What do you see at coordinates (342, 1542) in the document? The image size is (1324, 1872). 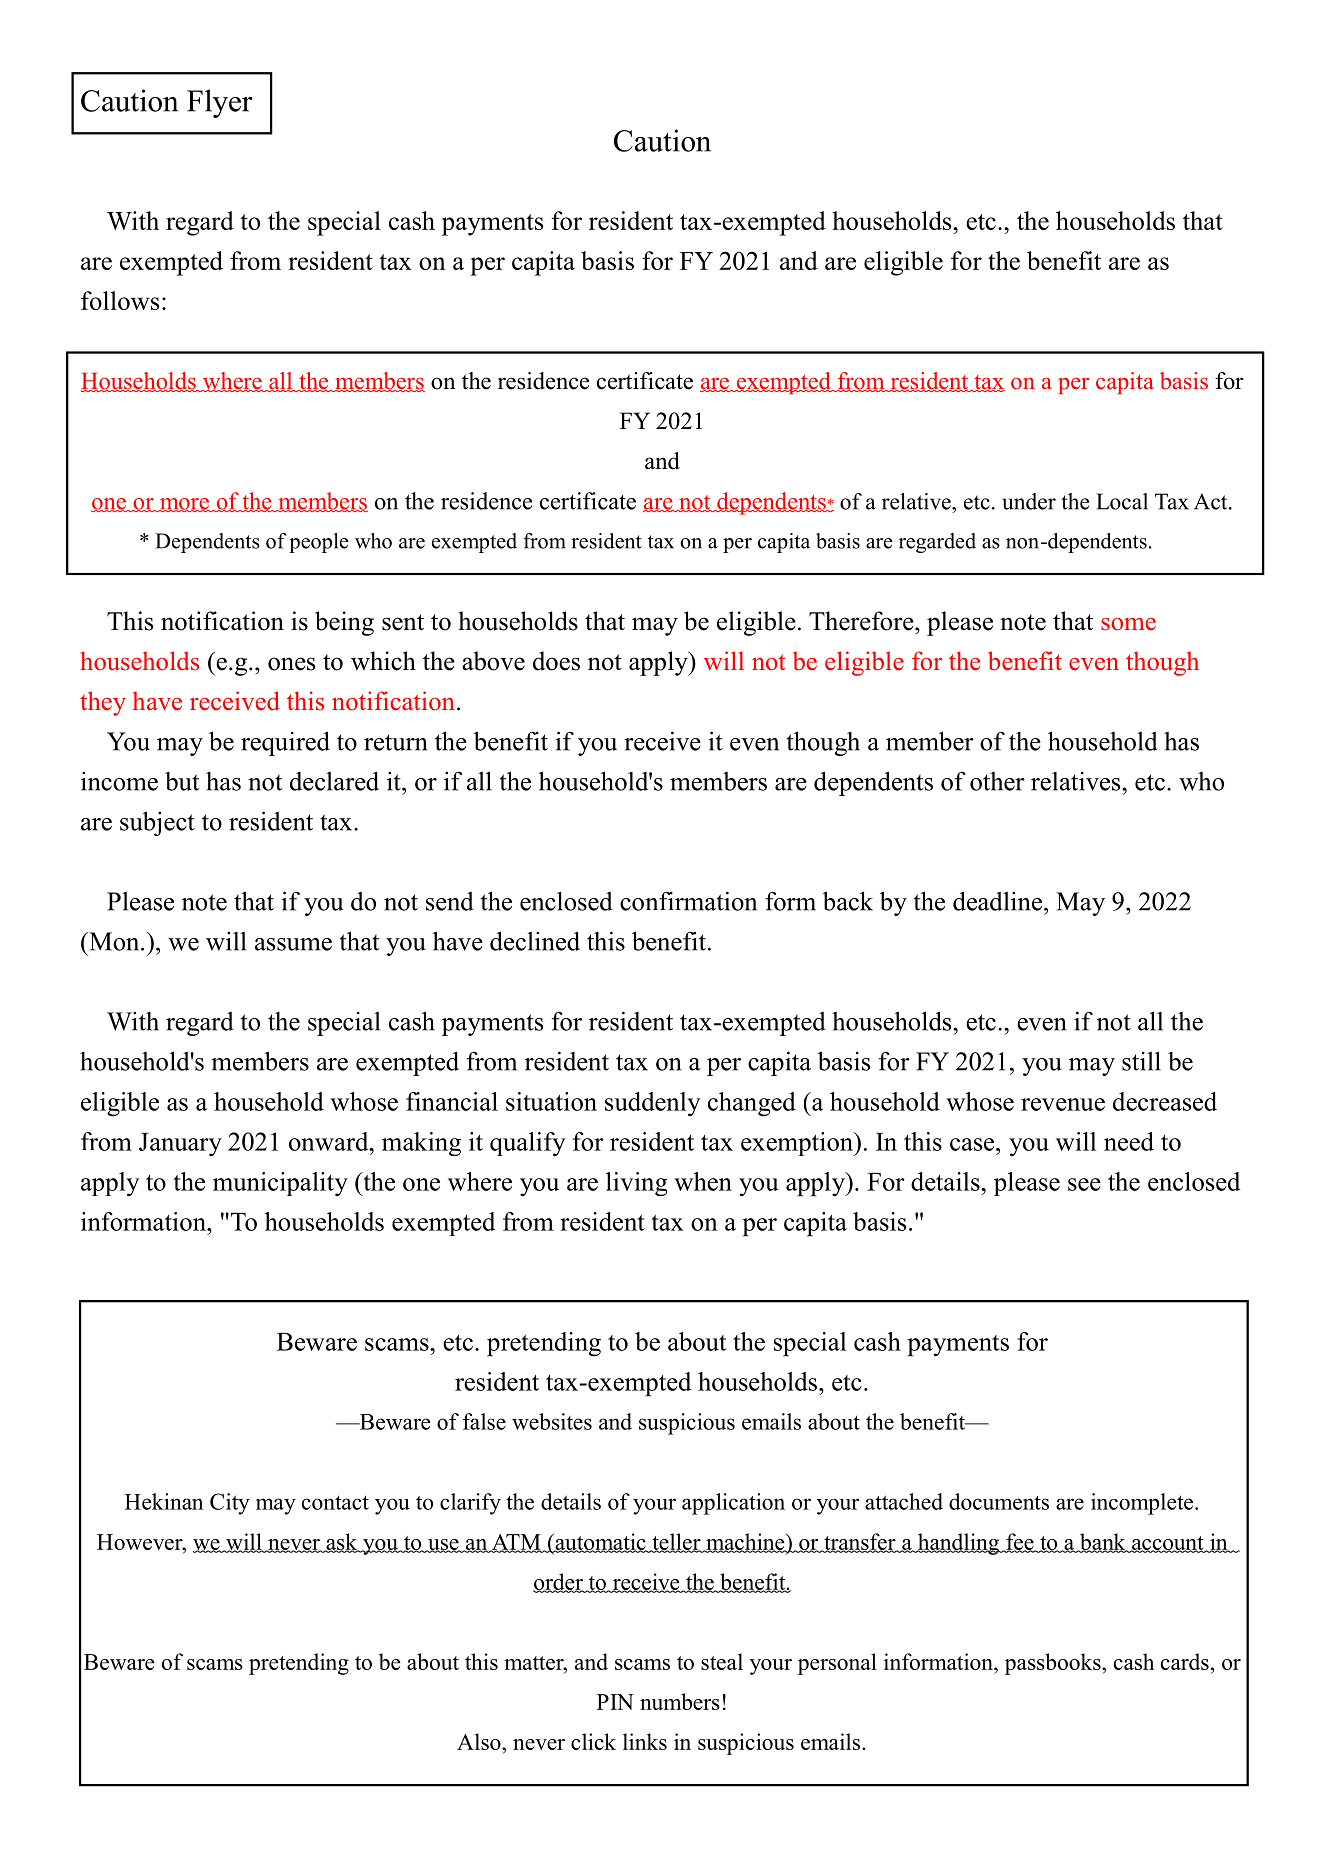 I see `ask` at bounding box center [342, 1542].
